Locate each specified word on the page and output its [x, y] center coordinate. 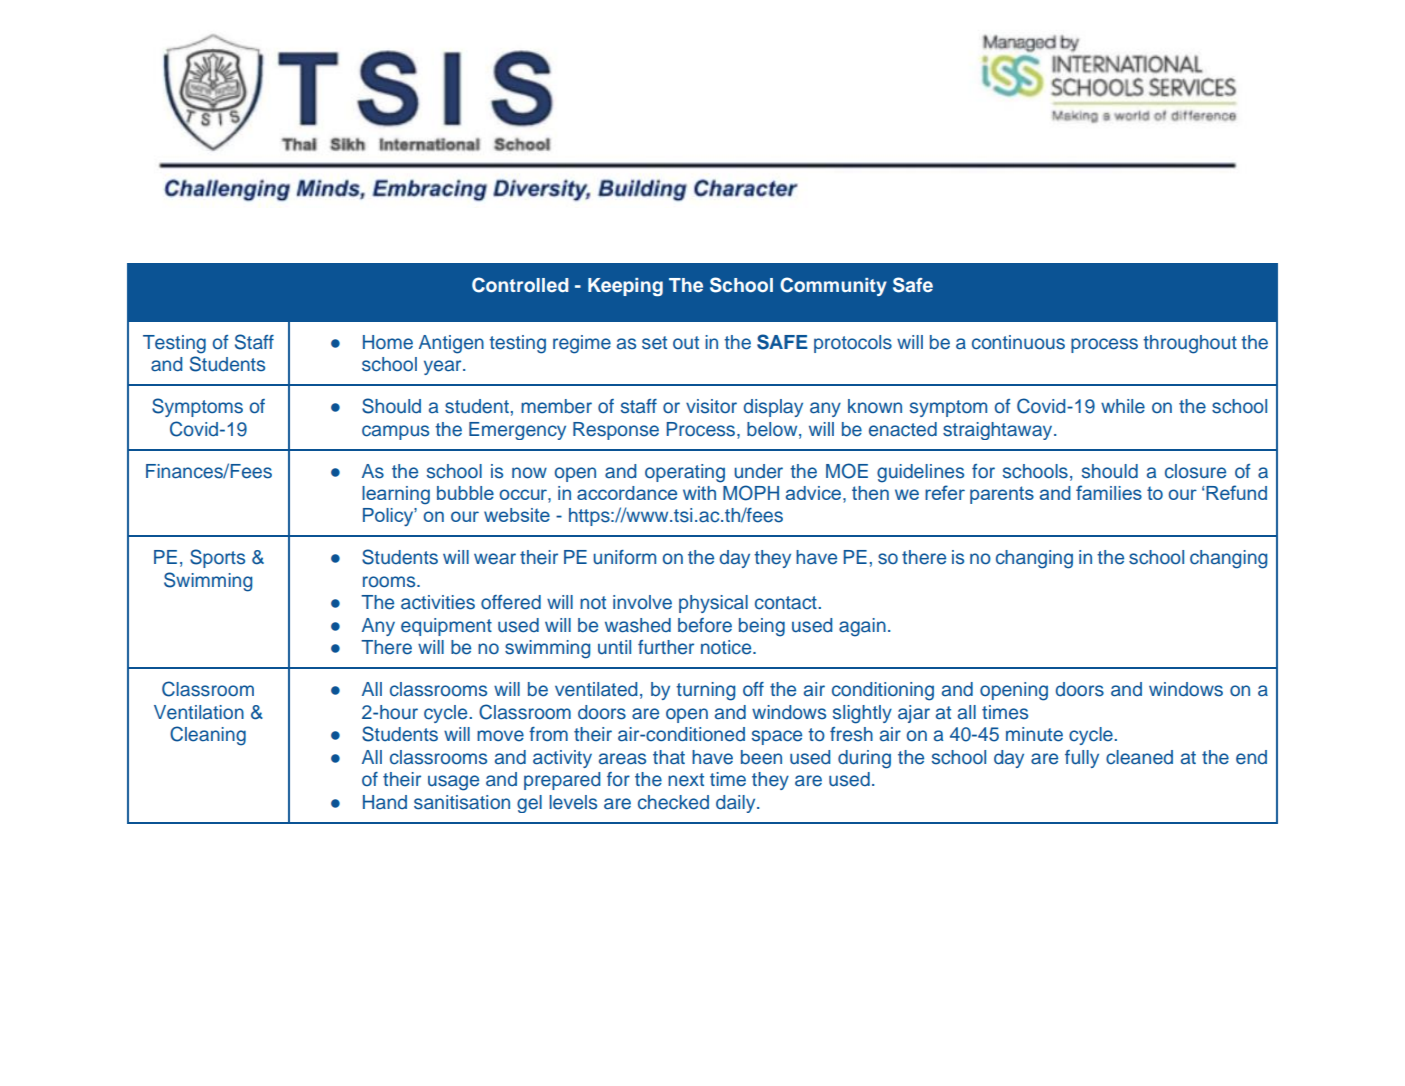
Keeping [625, 287]
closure [1195, 471]
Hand [385, 802]
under [758, 471]
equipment [446, 627]
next [686, 780]
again [862, 627]
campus [395, 432]
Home [388, 342]
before [705, 625]
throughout [1190, 344]
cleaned [1139, 757]
